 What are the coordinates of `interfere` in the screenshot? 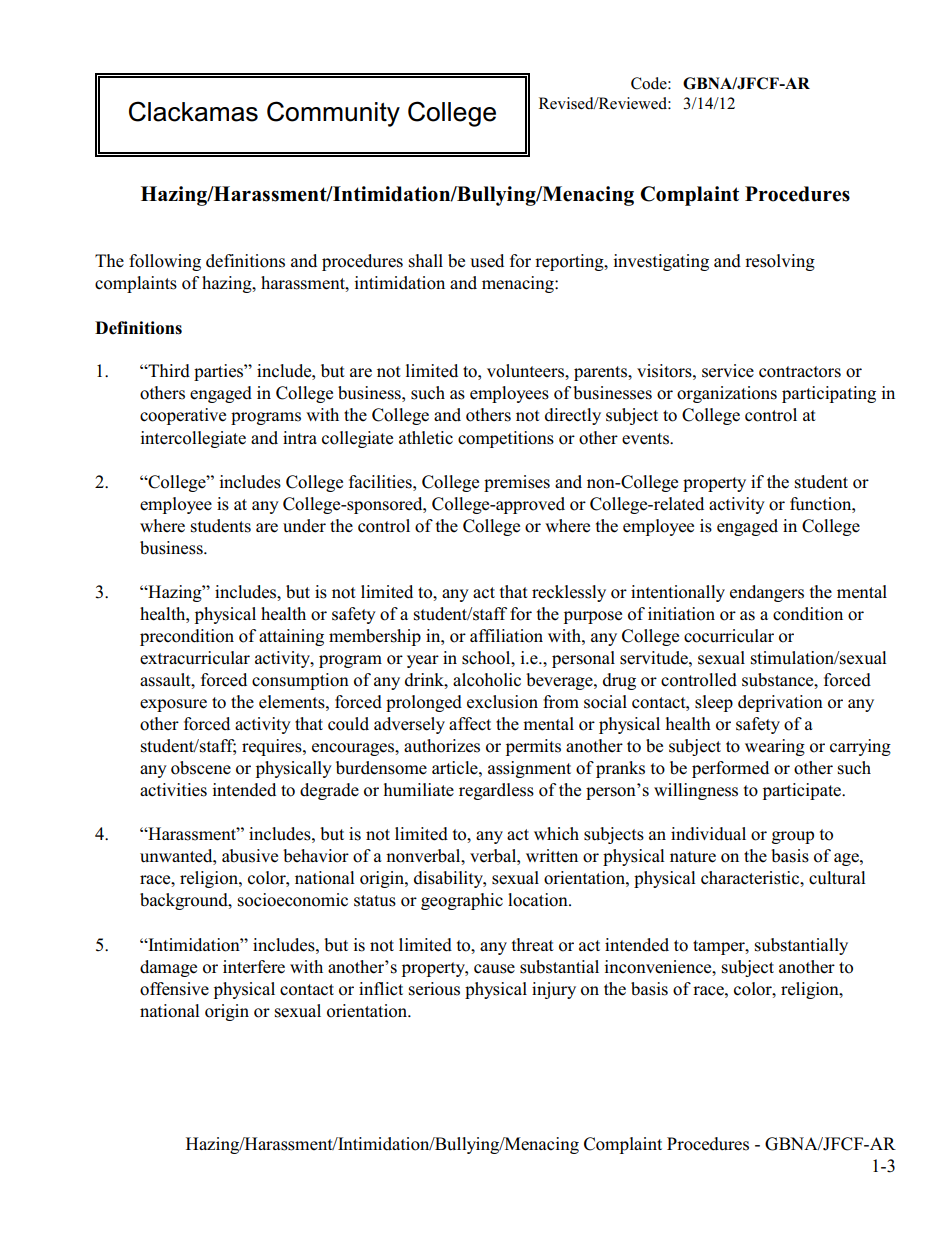 It's located at (254, 967).
